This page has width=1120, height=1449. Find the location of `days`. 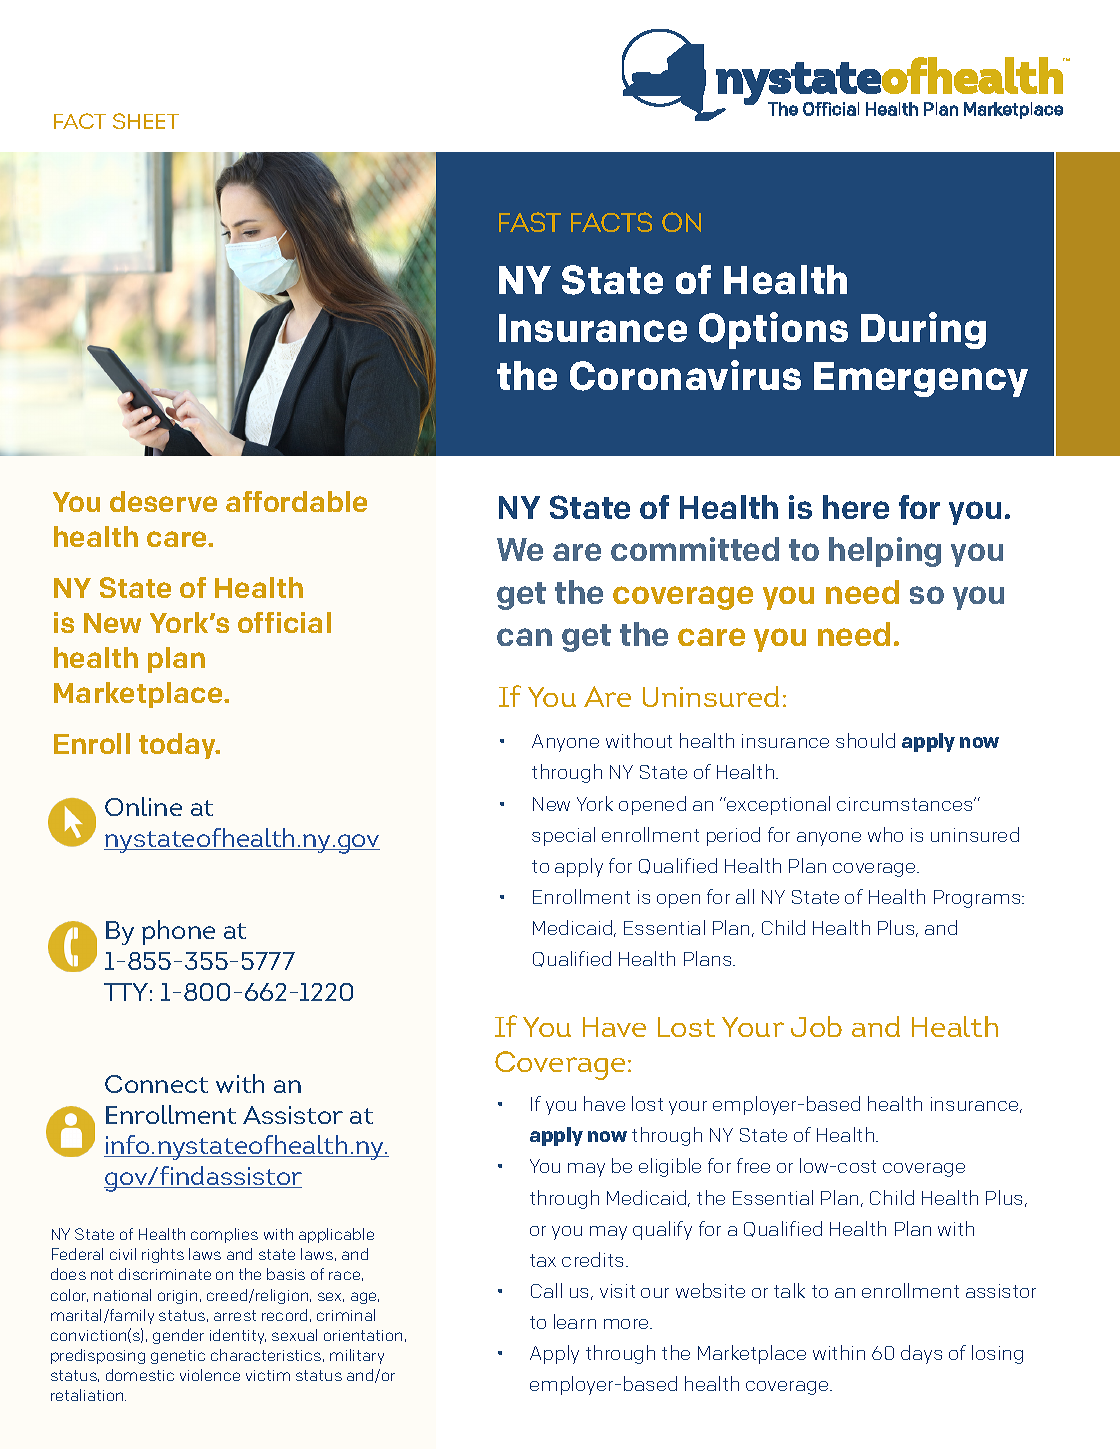

days is located at coordinates (921, 1354).
